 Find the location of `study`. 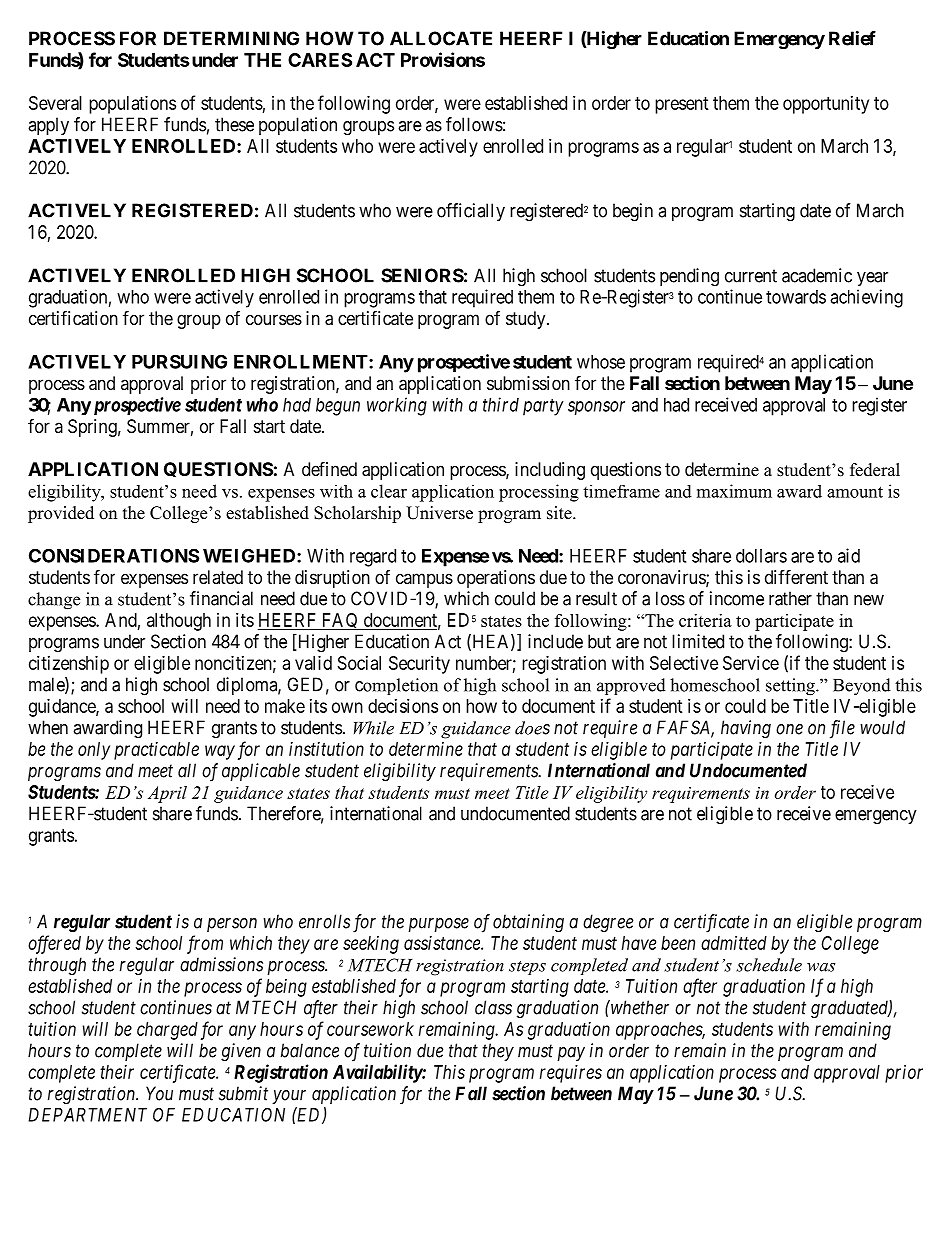

study is located at coordinates (527, 320).
